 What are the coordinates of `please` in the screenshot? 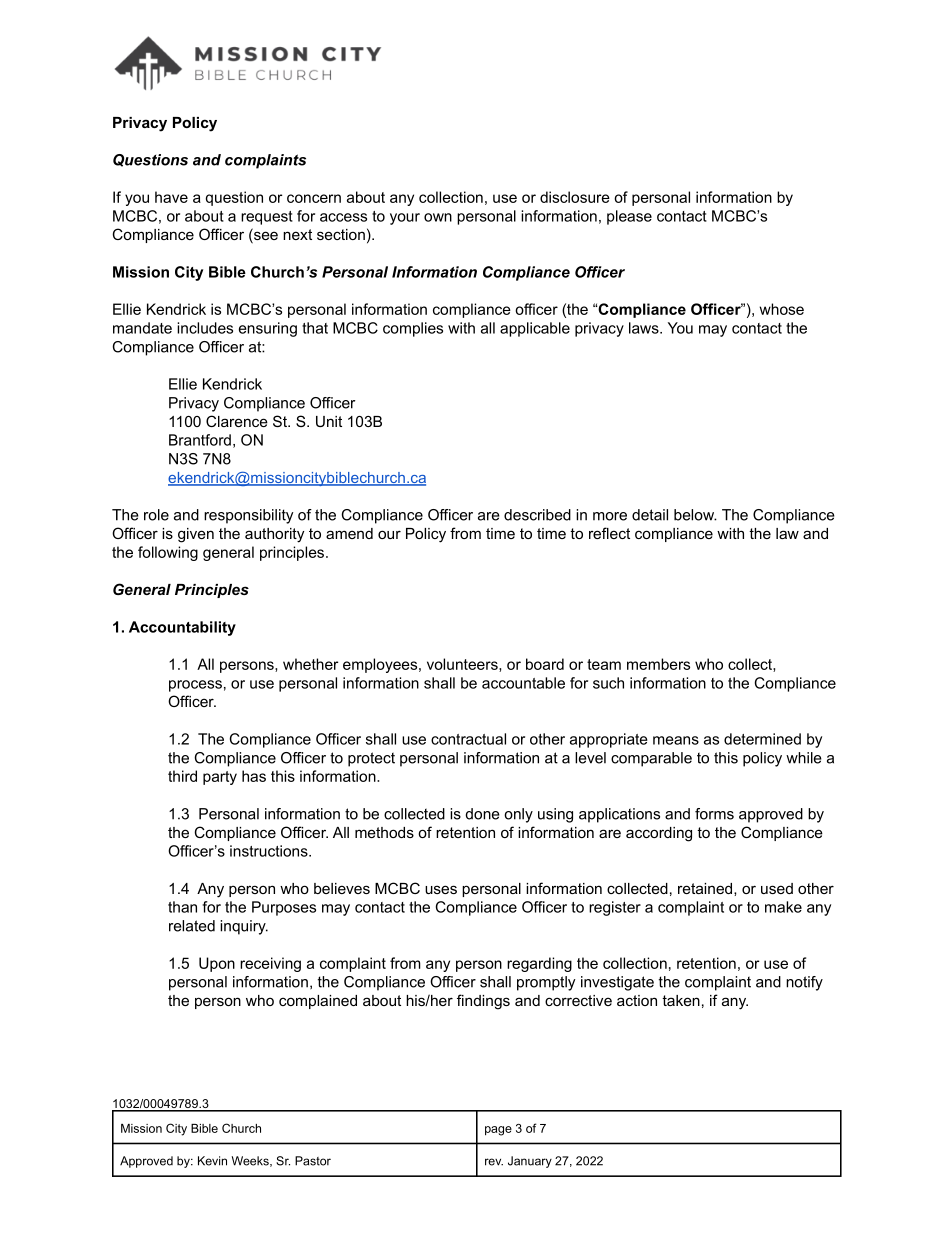 It's located at (629, 217).
